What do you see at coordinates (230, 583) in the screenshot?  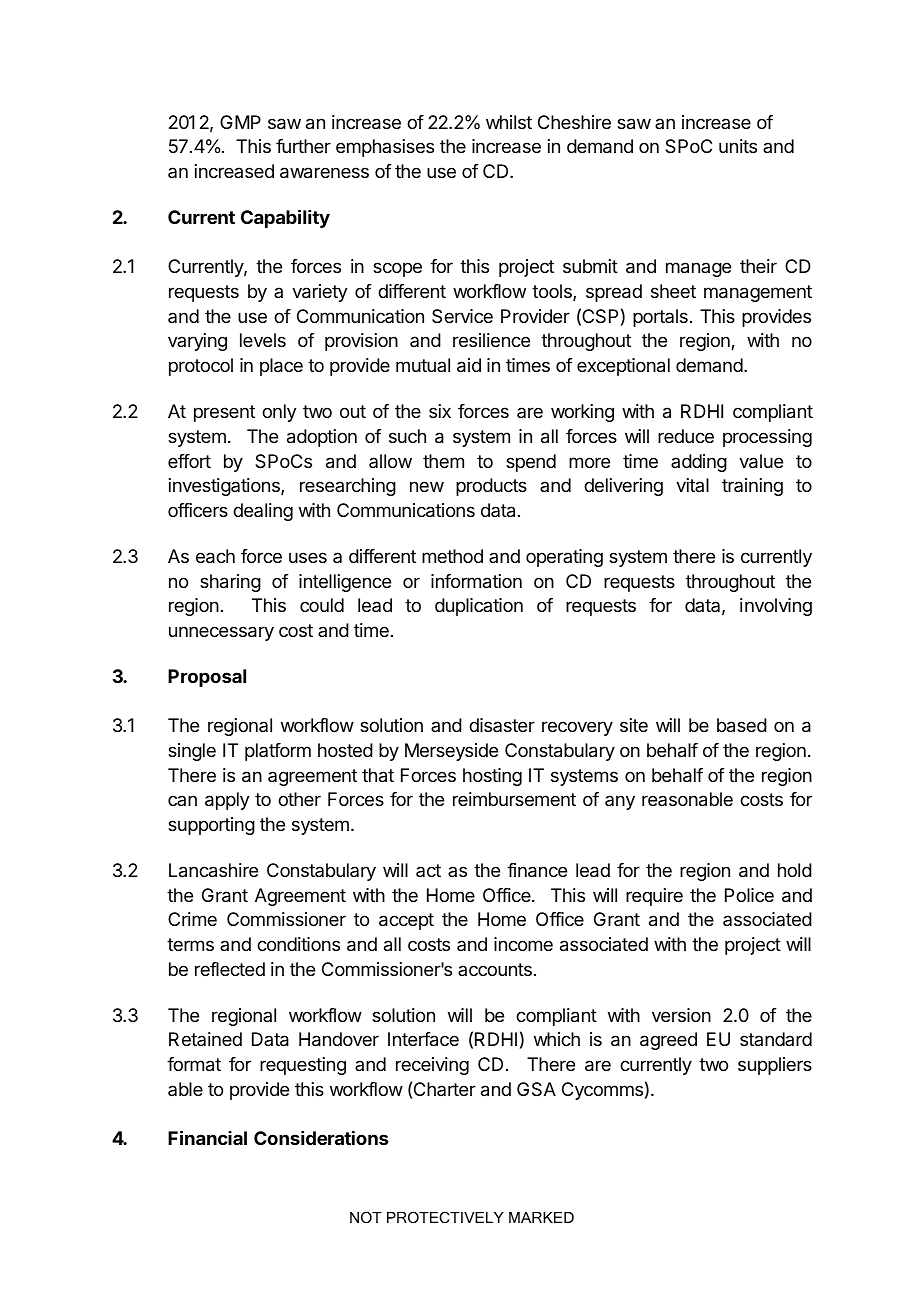 I see `sharing` at bounding box center [230, 583].
